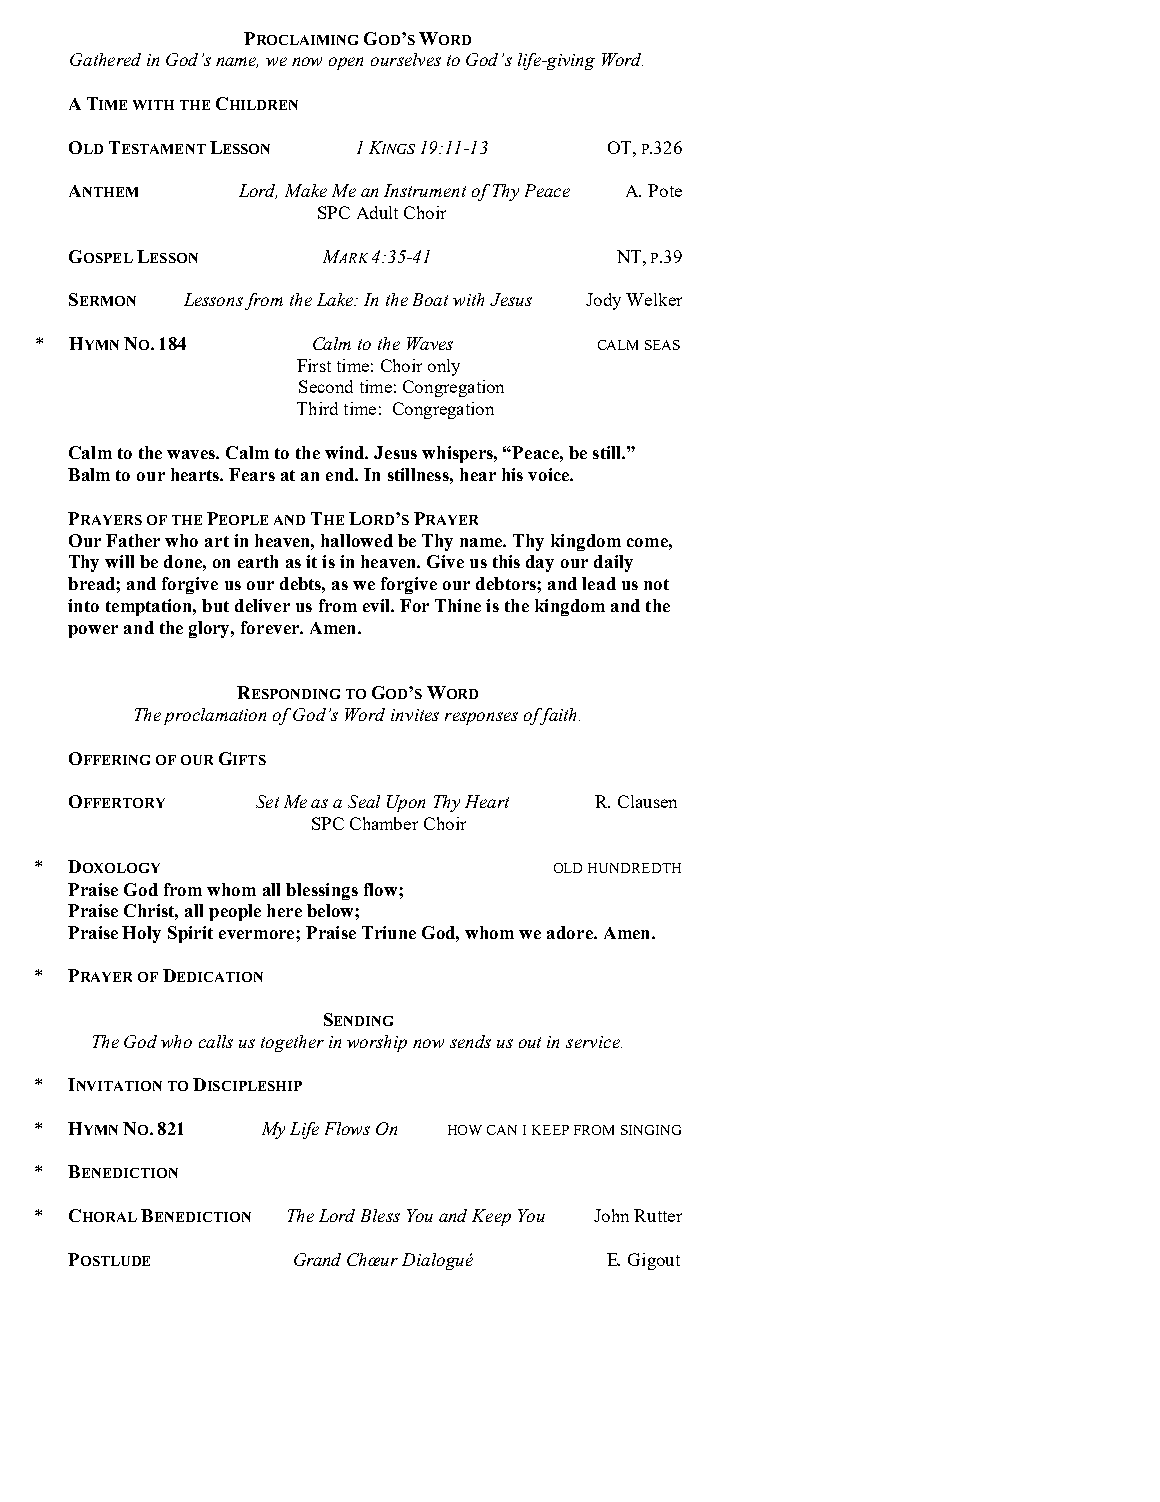 This screenshot has width=1160, height=1502. I want to click on HOW, so click(465, 1130).
